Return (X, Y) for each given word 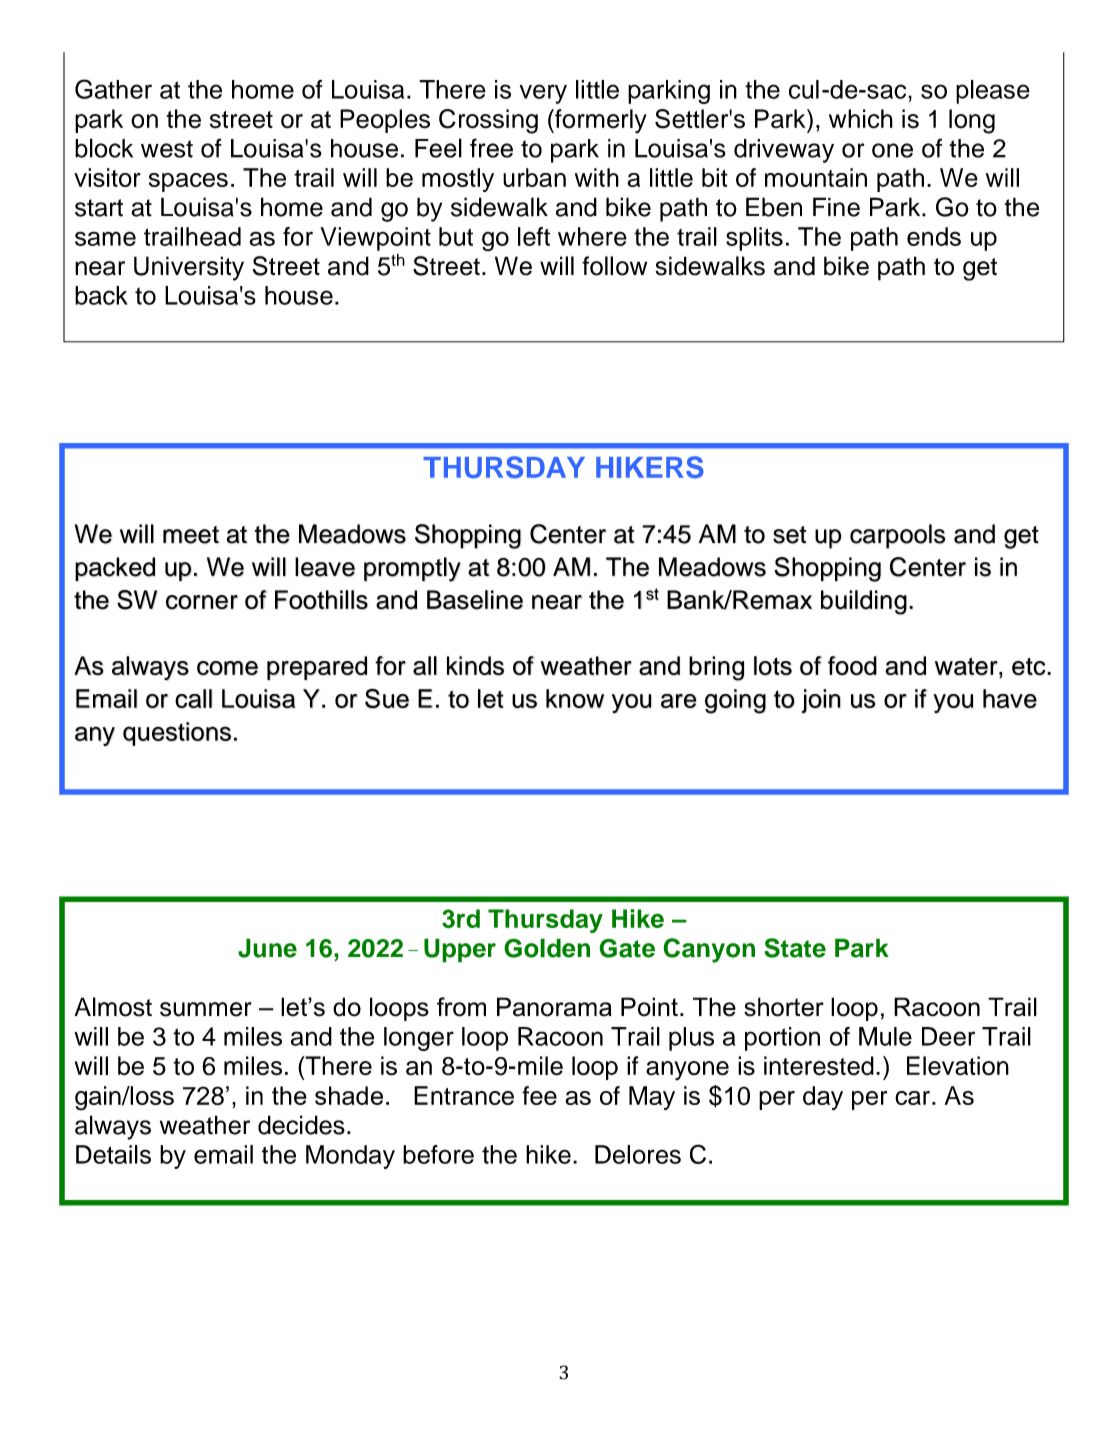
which (861, 119)
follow (614, 266)
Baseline (475, 600)
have (1010, 698)
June (267, 948)
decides (301, 1125)
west (167, 149)
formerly (600, 121)
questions (177, 734)
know (575, 698)
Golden (547, 948)
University (189, 268)
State (795, 948)
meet (191, 535)
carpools (897, 536)
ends (934, 236)
